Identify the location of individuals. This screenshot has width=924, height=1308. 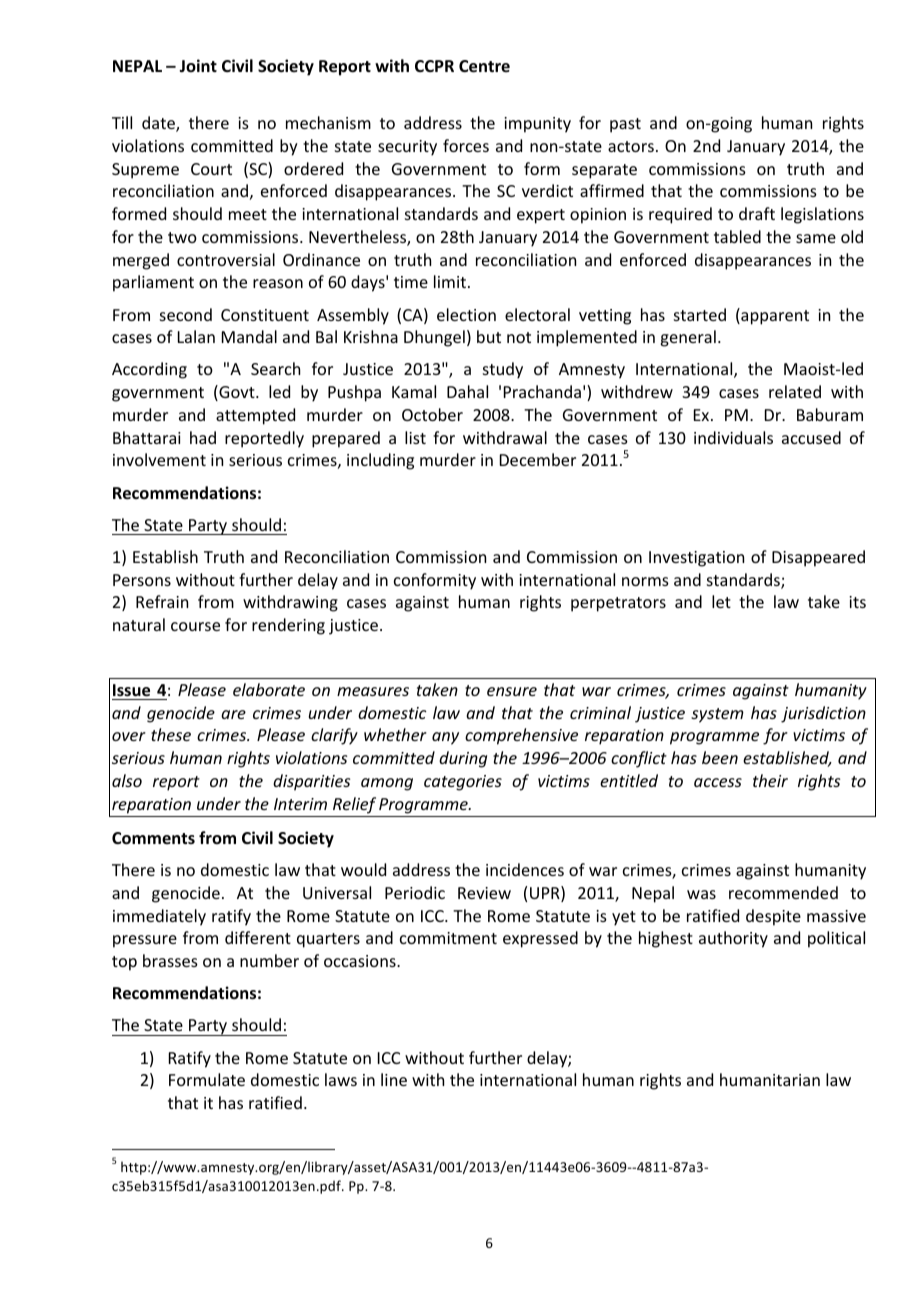
(733, 437).
